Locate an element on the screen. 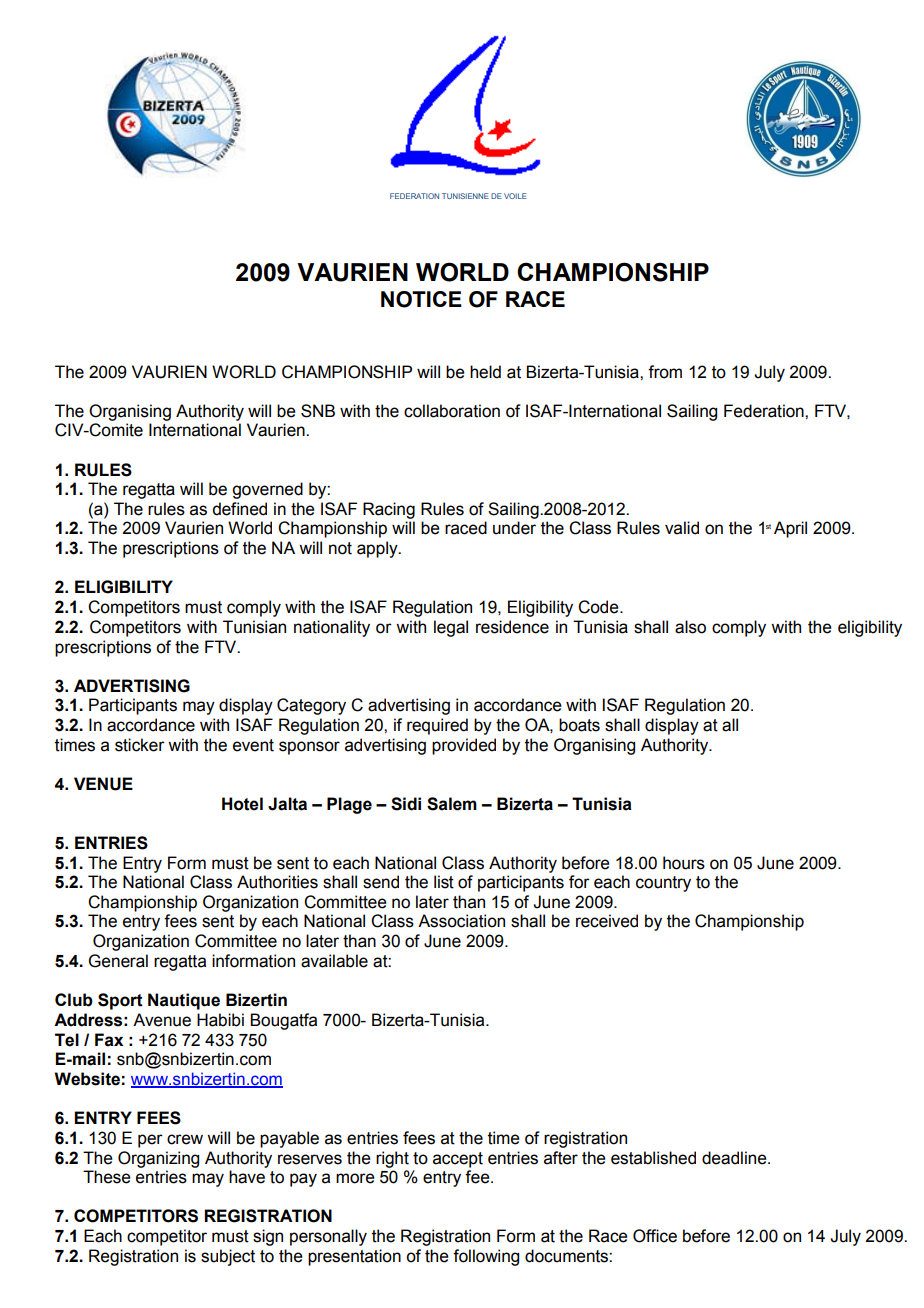 Image resolution: width=924 pixels, height=1308 pixels. General is located at coordinates (118, 961).
